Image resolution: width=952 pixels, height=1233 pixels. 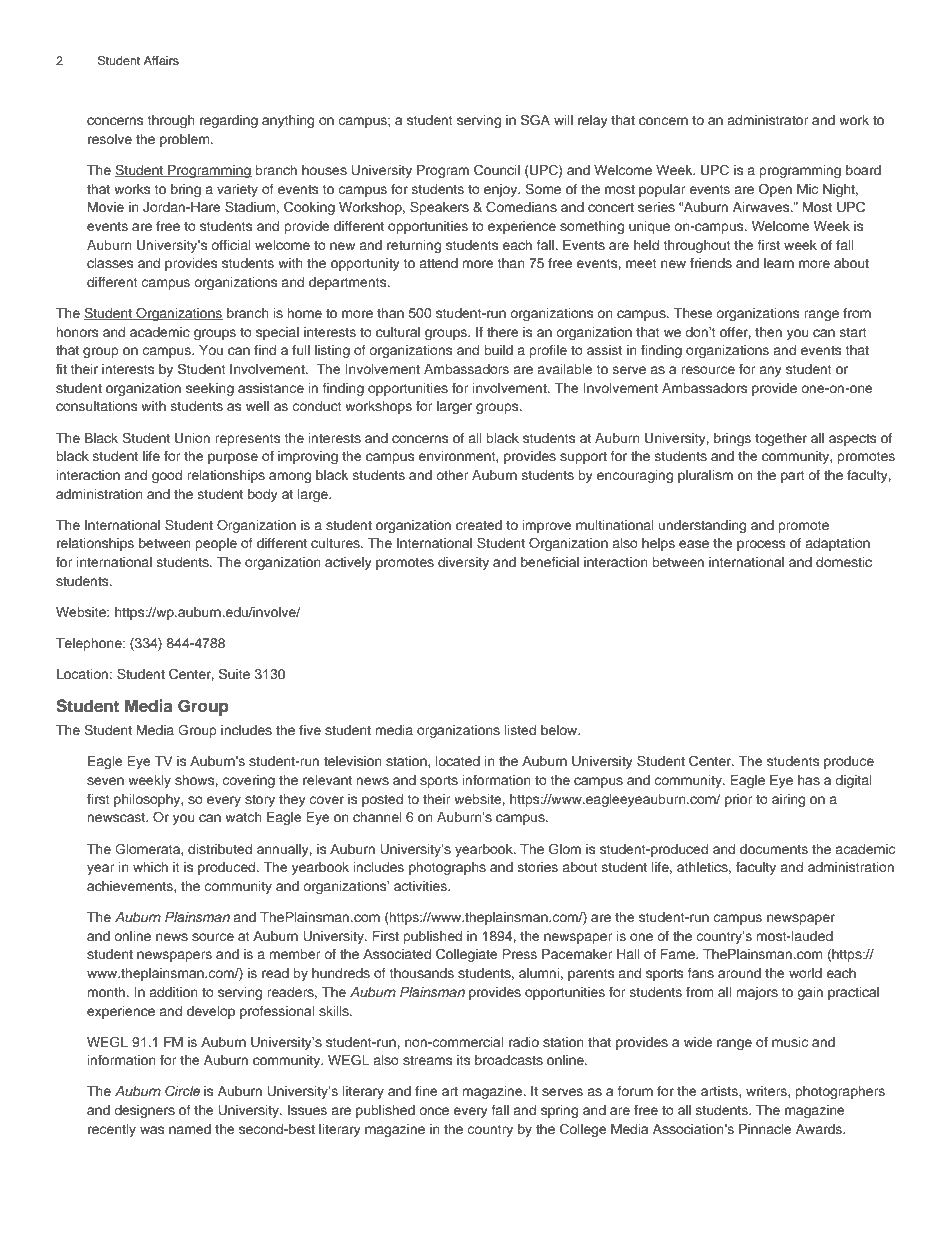 What do you see at coordinates (767, 120) in the image?
I see `administrator` at bounding box center [767, 120].
